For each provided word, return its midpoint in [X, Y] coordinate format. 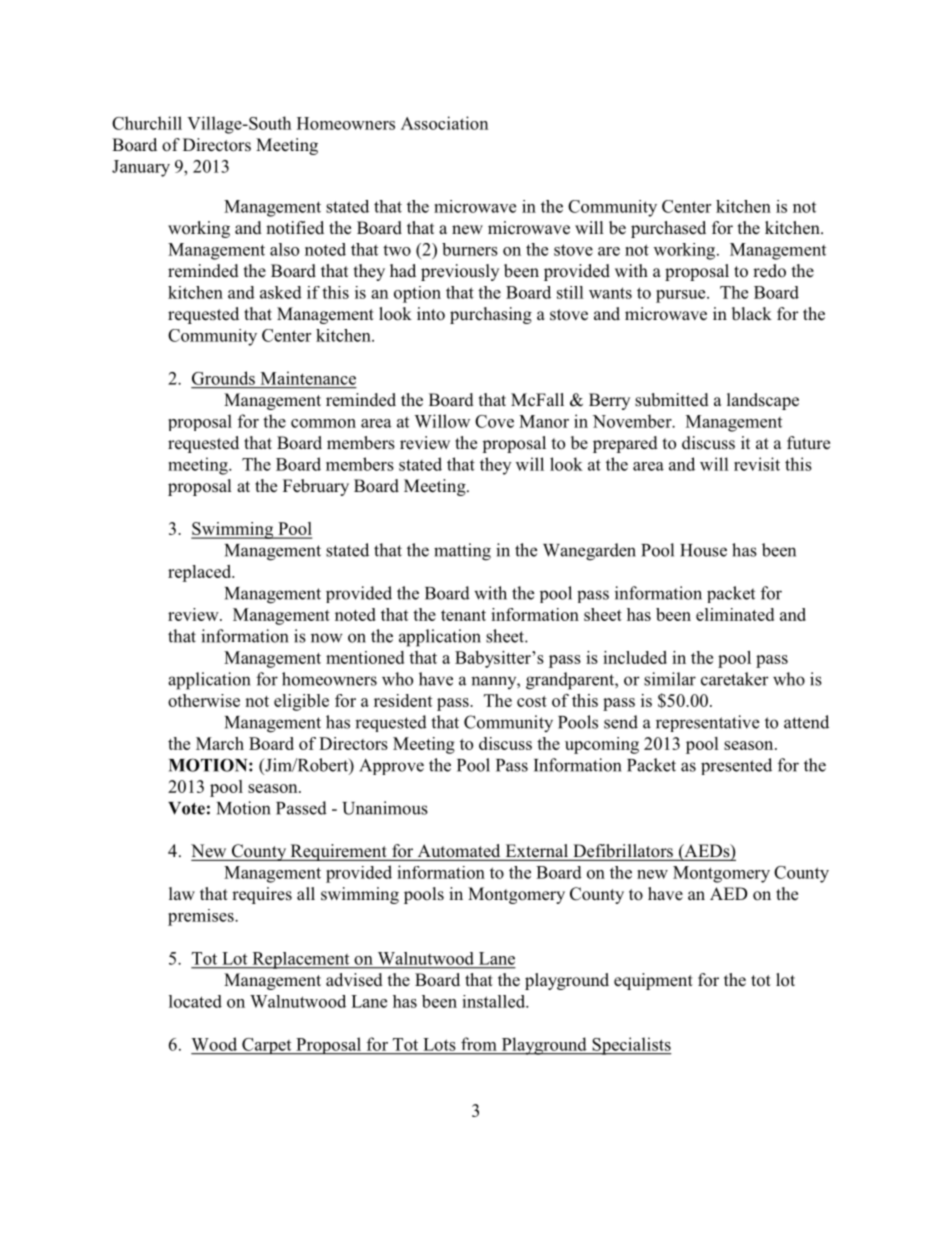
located [195, 1001]
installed [495, 1001]
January [141, 168]
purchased [668, 229]
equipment [653, 981]
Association [445, 123]
